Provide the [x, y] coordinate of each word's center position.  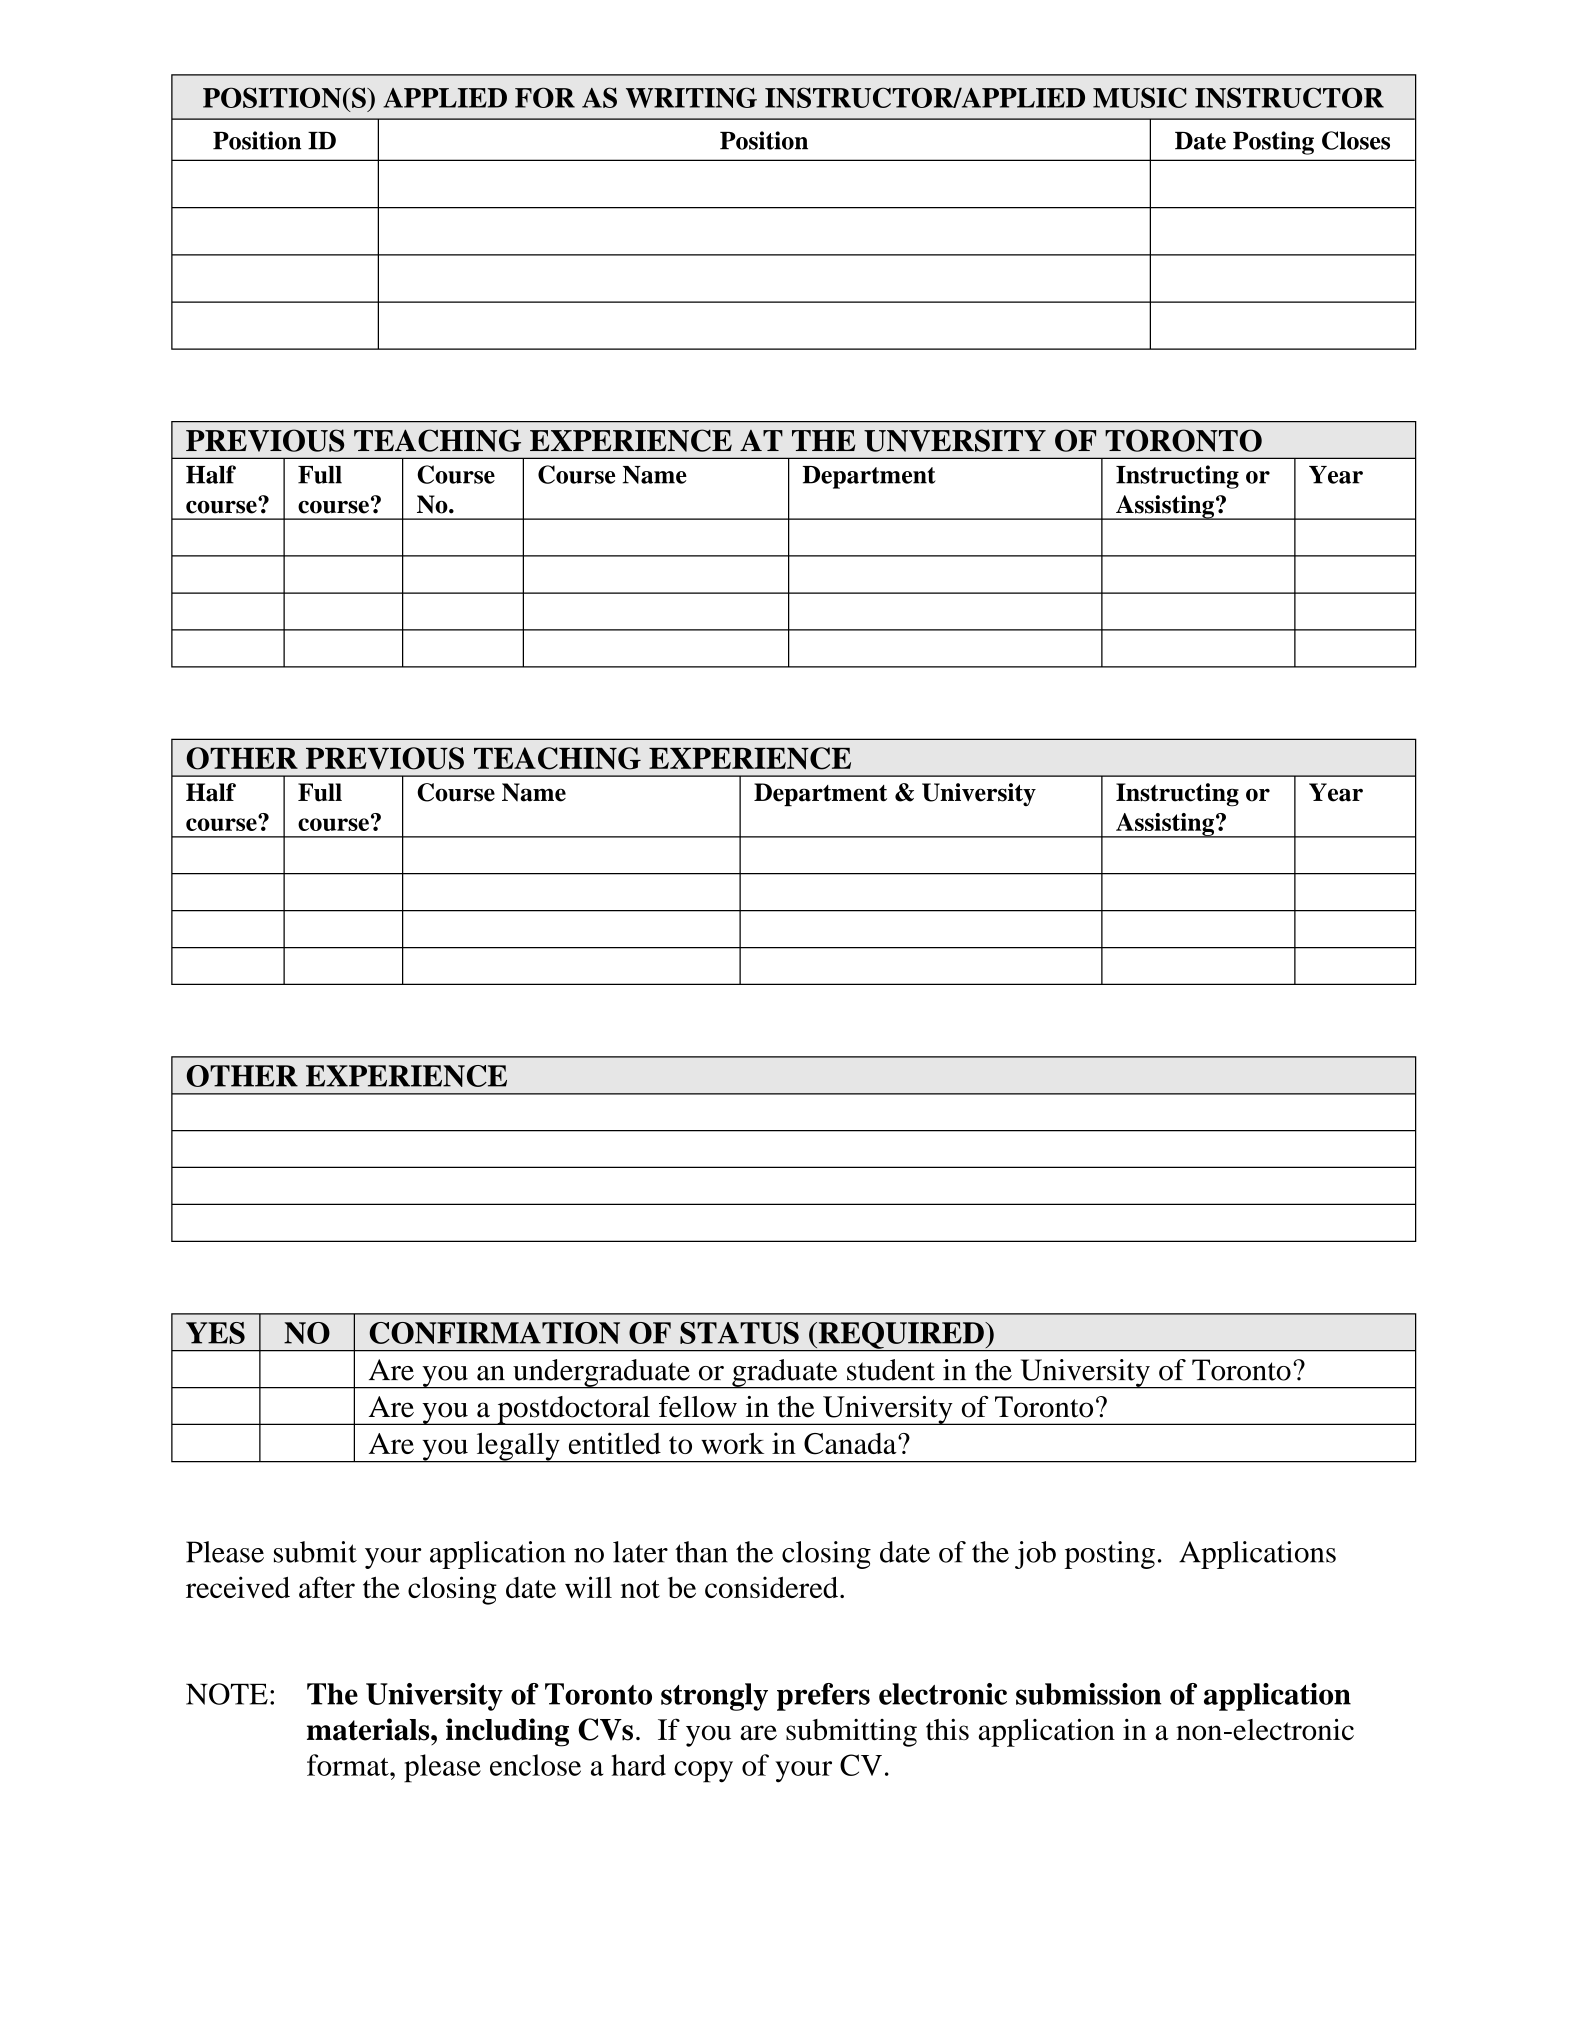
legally [518, 1447]
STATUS [739, 1333]
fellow [698, 1407]
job [1035, 1555]
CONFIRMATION [494, 1333]
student [891, 1370]
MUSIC [1140, 97]
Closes [1356, 140]
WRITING [691, 97]
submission [1088, 1694]
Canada [851, 1444]
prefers [823, 1697]
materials [369, 1729]
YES [215, 1333]
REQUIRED [901, 1336]
